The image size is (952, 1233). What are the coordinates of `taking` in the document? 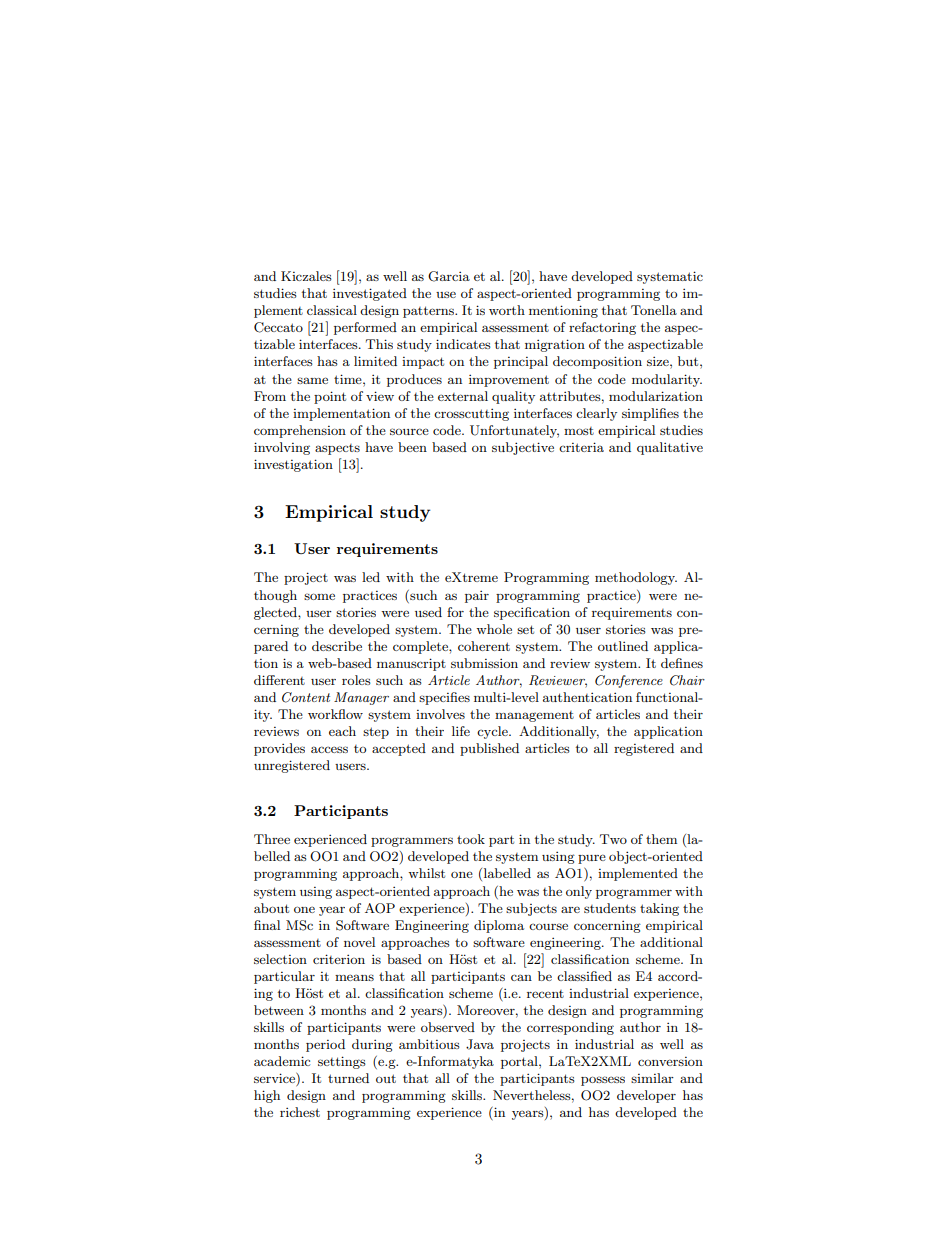 It's located at (659, 909).
